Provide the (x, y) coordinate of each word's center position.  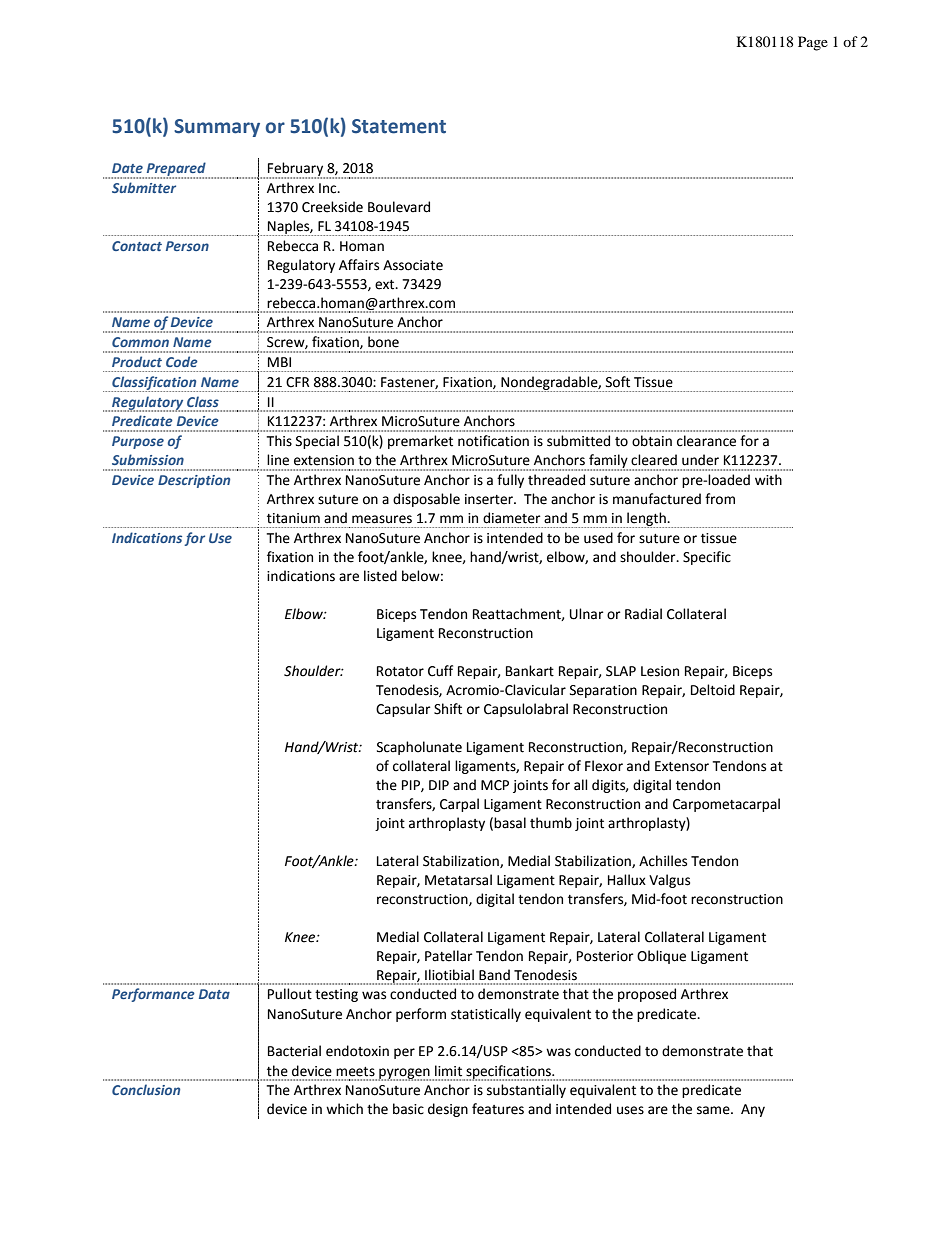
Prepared (176, 170)
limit (448, 1071)
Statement (399, 126)
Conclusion (146, 1089)
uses (630, 1110)
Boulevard (399, 207)
